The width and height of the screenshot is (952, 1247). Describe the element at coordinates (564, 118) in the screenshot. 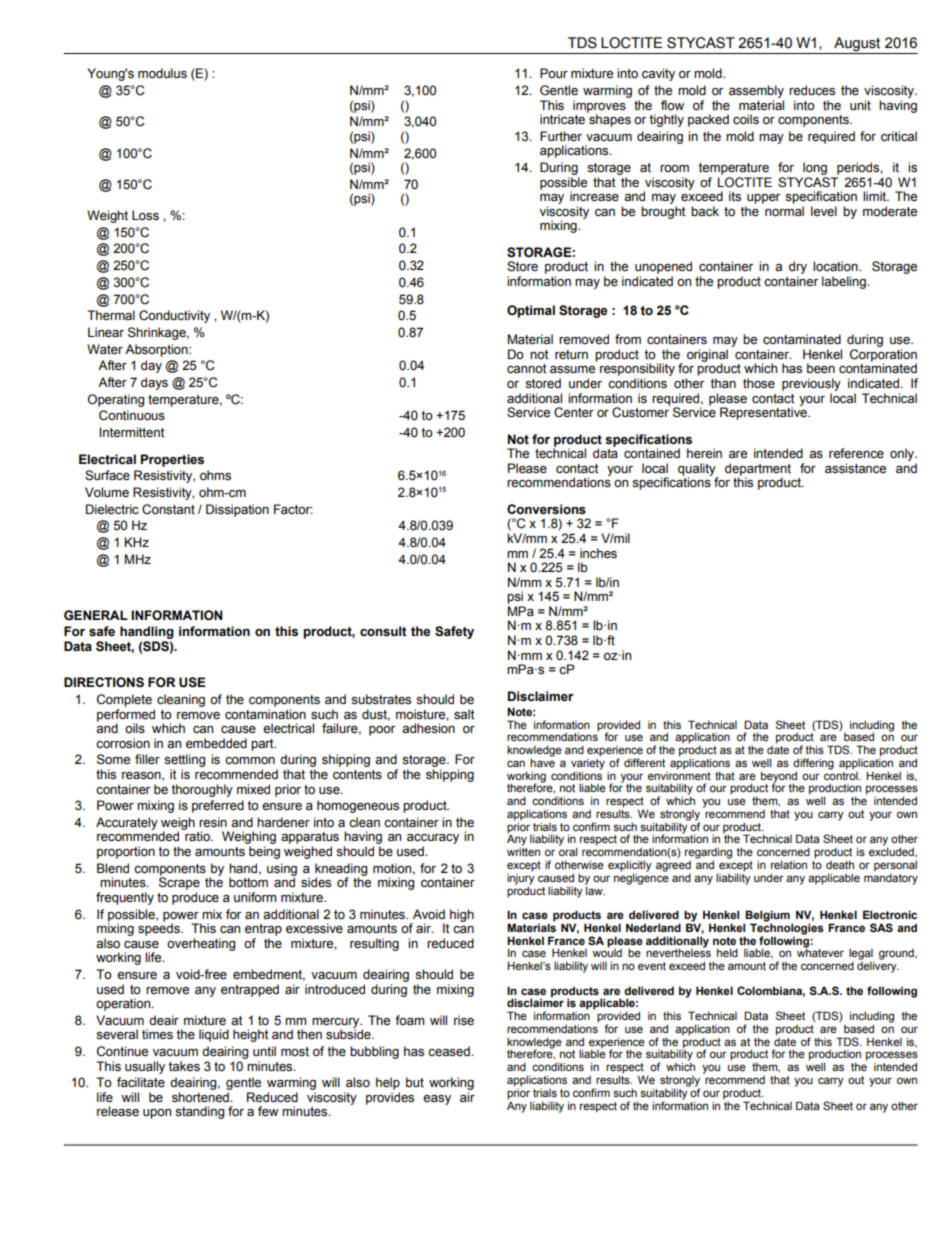

I see `intricate` at that location.
